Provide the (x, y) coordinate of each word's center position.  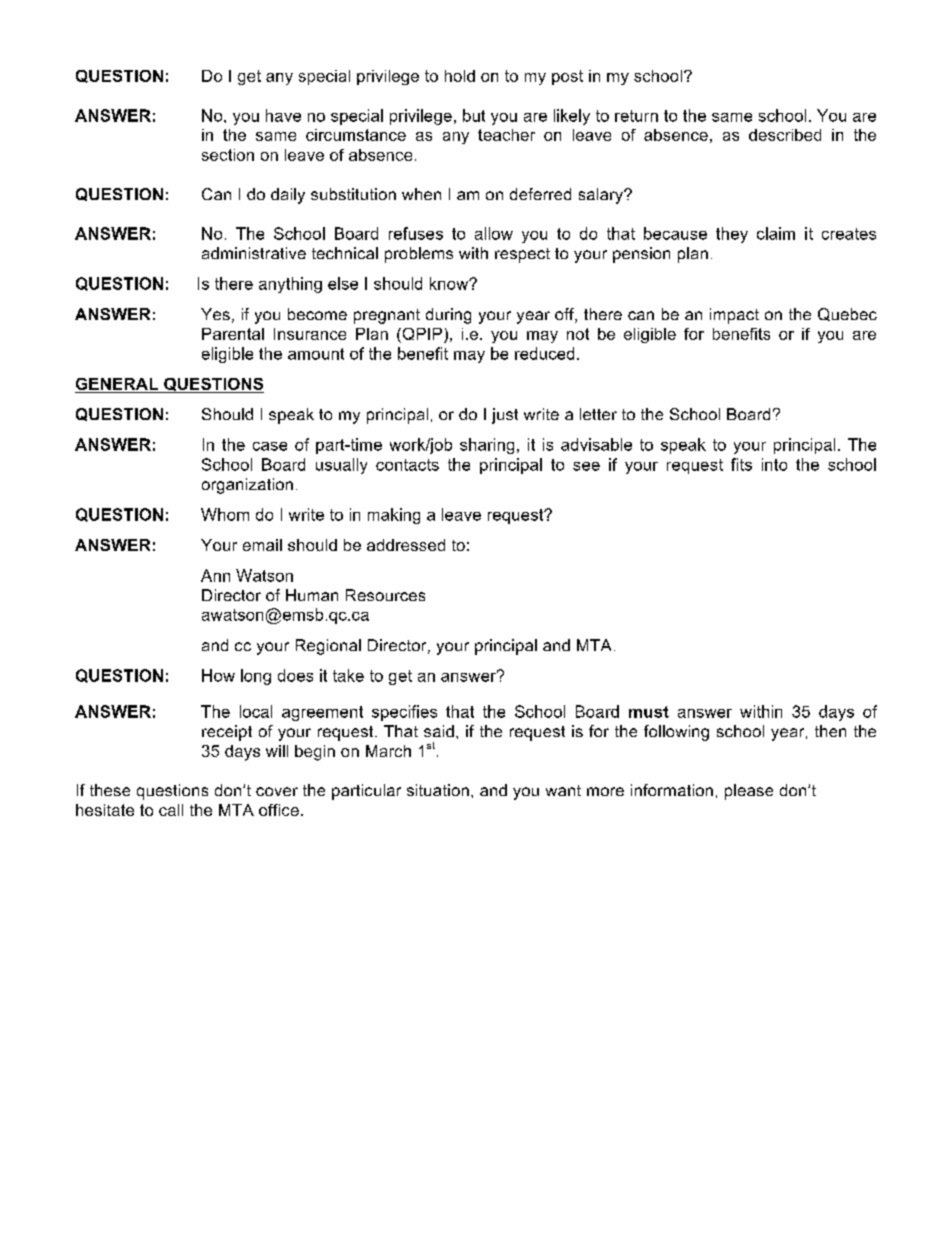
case (270, 446)
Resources (385, 595)
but (474, 115)
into (774, 464)
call (171, 810)
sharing (487, 446)
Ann (215, 575)
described (785, 135)
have (283, 115)
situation (438, 790)
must (649, 712)
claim (776, 233)
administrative (254, 253)
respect (522, 255)
